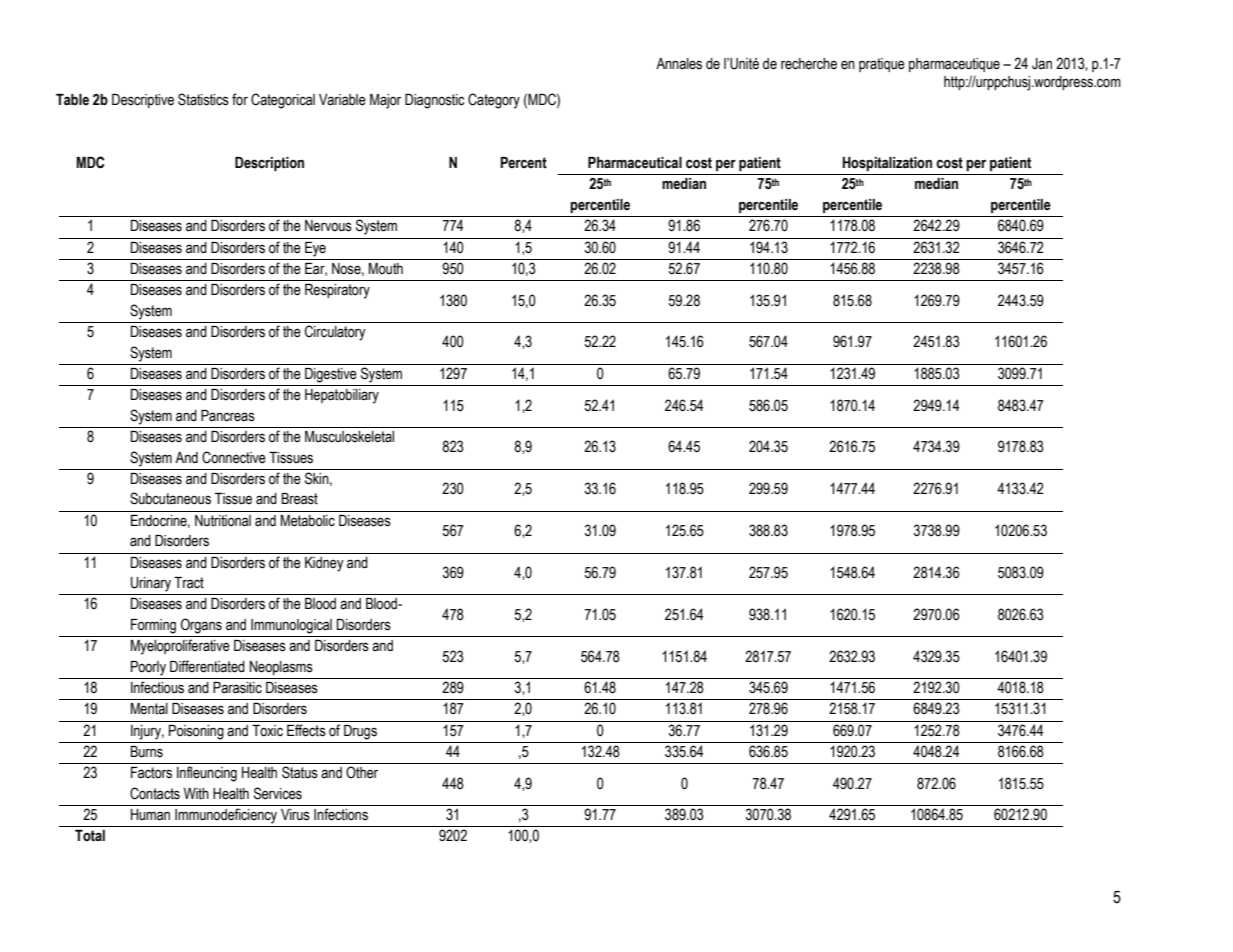 Image resolution: width=1233 pixels, height=952 pixels. What do you see at coordinates (337, 291) in the page?
I see `Respiratory` at bounding box center [337, 291].
